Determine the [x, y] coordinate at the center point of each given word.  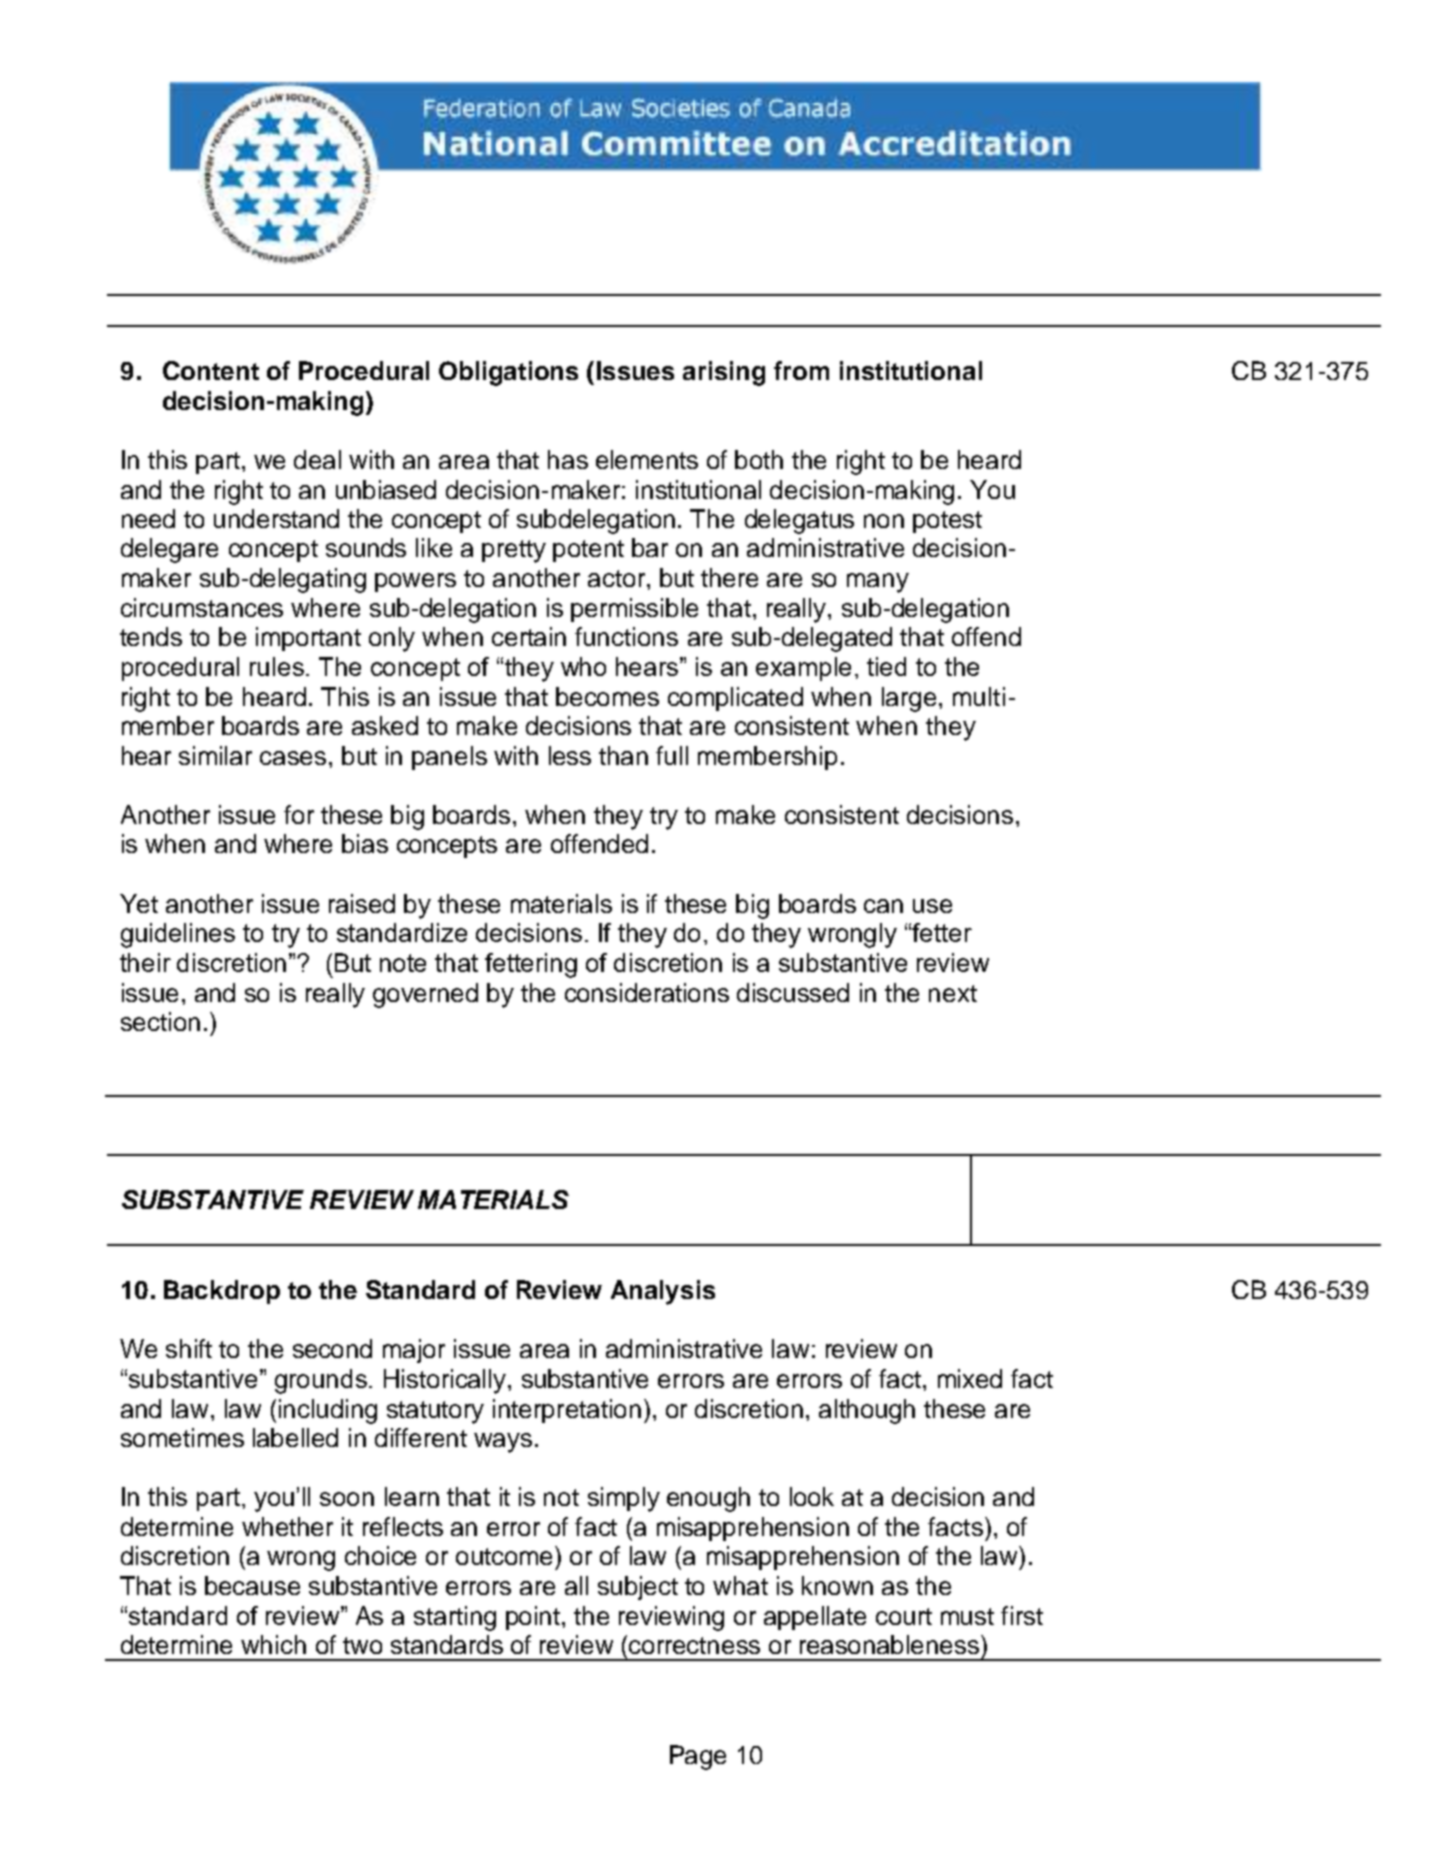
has [568, 459]
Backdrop [222, 1292]
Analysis [663, 1292]
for [299, 814]
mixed [970, 1378]
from [801, 370]
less [570, 755]
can [883, 906]
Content [211, 370]
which [273, 1644]
